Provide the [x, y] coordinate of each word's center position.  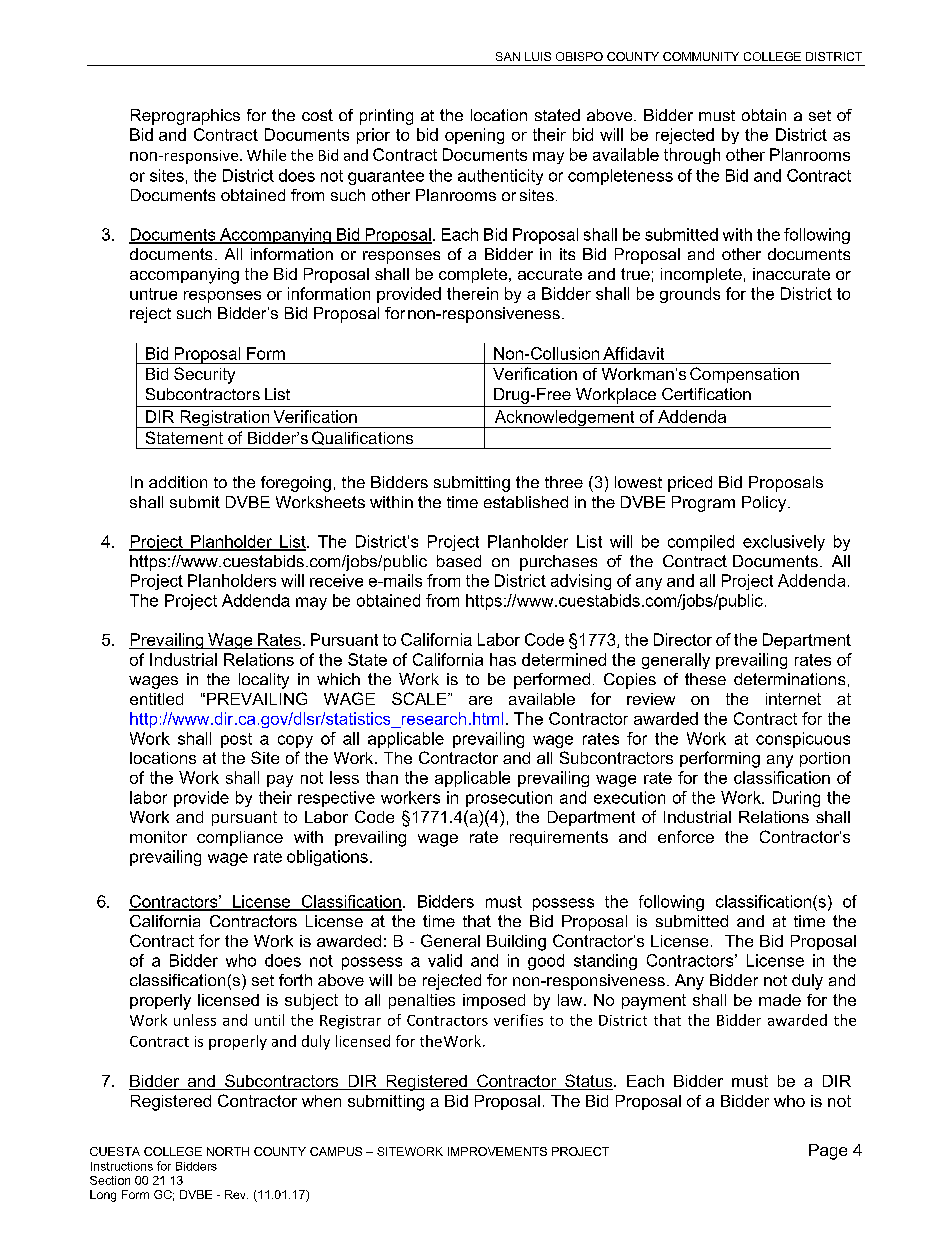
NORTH [228, 1151]
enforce [686, 836]
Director [683, 639]
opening [474, 136]
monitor [158, 837]
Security [204, 375]
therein [472, 293]
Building [516, 943]
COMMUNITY [701, 56]
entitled [156, 699]
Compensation [744, 375]
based [459, 561]
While [266, 155]
